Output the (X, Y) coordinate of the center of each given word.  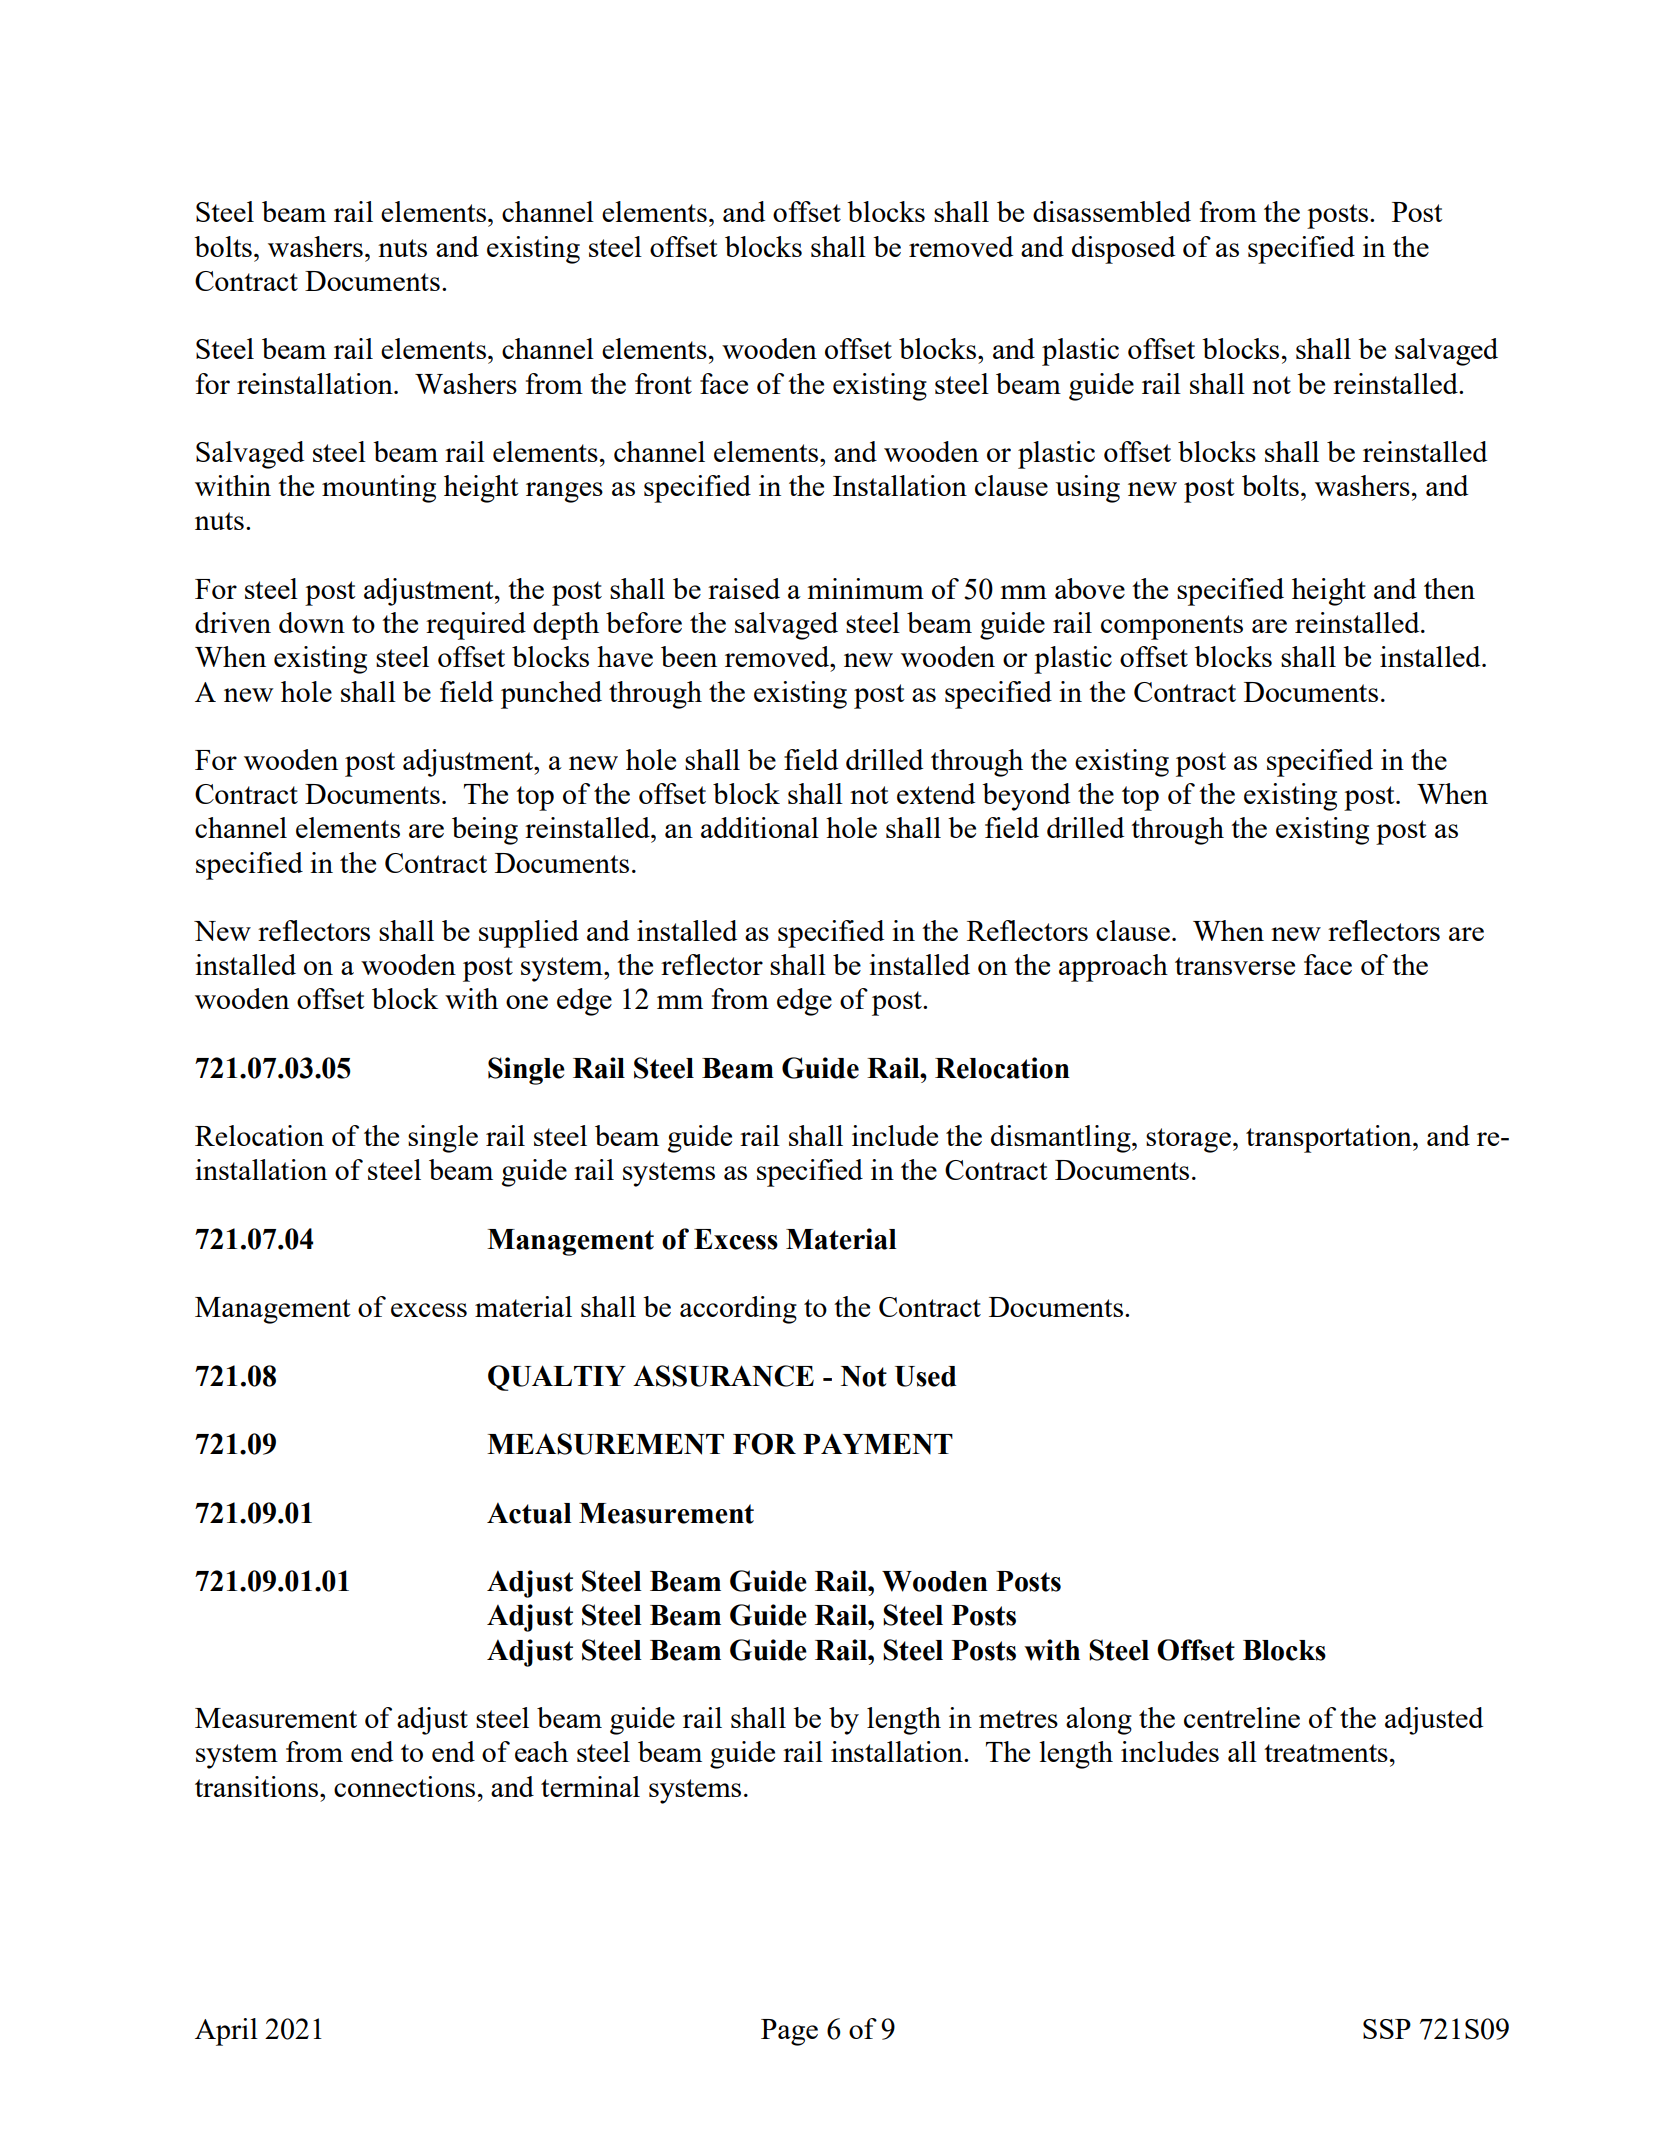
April (226, 2032)
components (1172, 627)
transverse (1235, 966)
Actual (529, 1513)
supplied (529, 934)
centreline (1242, 1717)
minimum (865, 588)
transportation (1330, 1139)
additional (760, 827)
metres (1018, 1719)
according (738, 1310)
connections (404, 1786)
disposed (1123, 250)
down (312, 622)
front (663, 383)
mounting (379, 489)
